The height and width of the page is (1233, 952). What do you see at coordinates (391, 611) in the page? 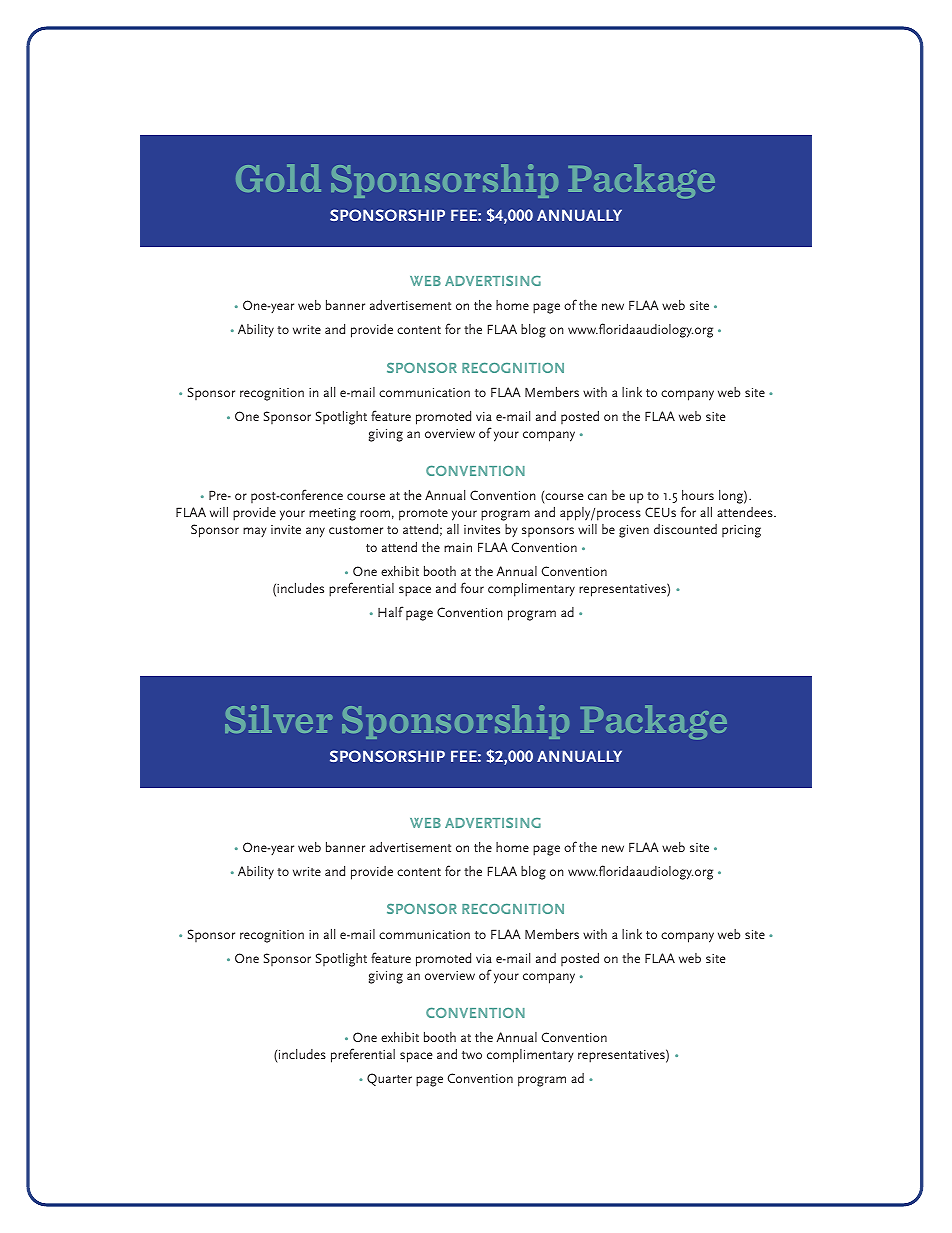
I see `Half` at bounding box center [391, 611].
